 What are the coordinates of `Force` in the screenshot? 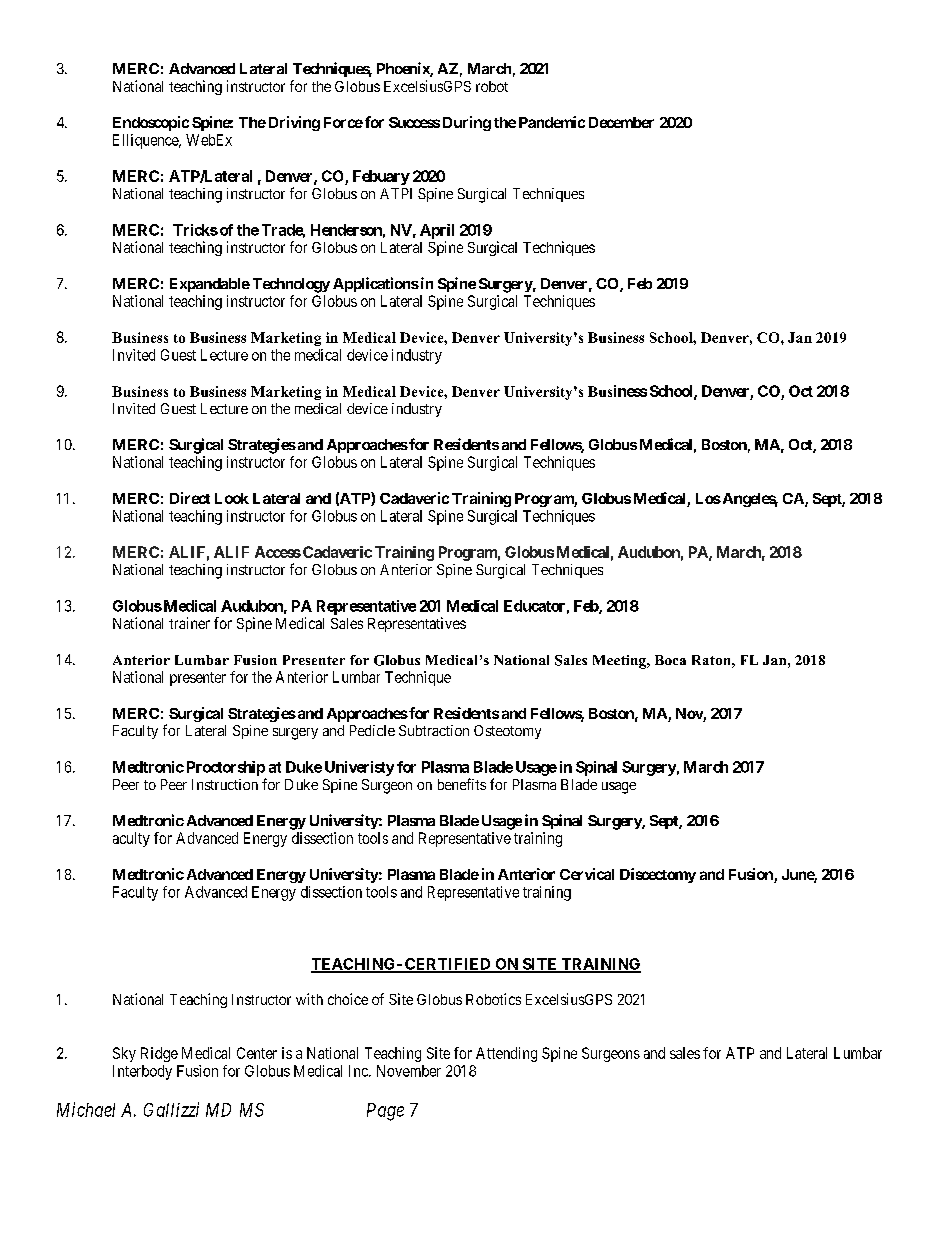 It's located at (343, 122).
